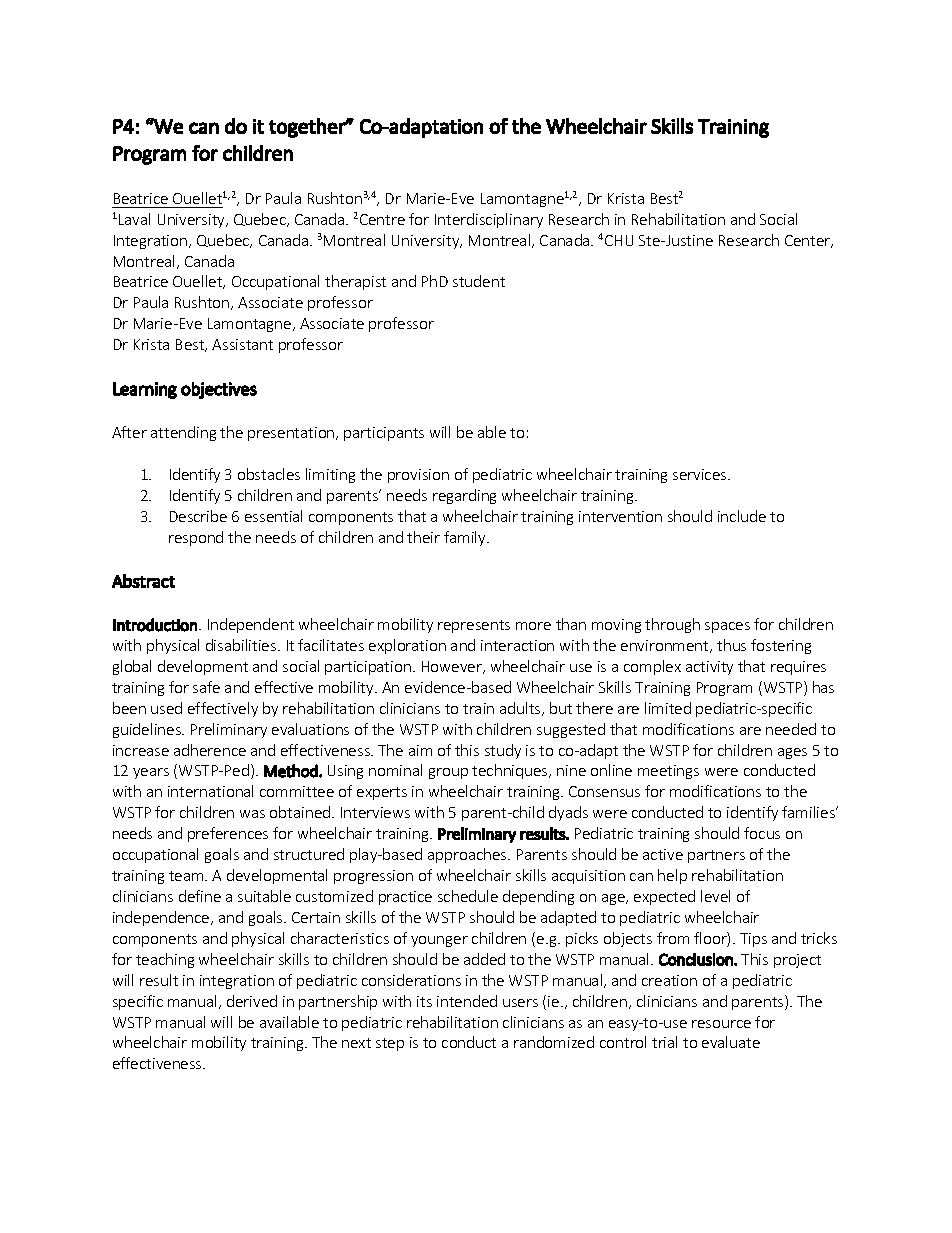 The width and height of the image is (952, 1233). I want to click on intended, so click(467, 1001).
